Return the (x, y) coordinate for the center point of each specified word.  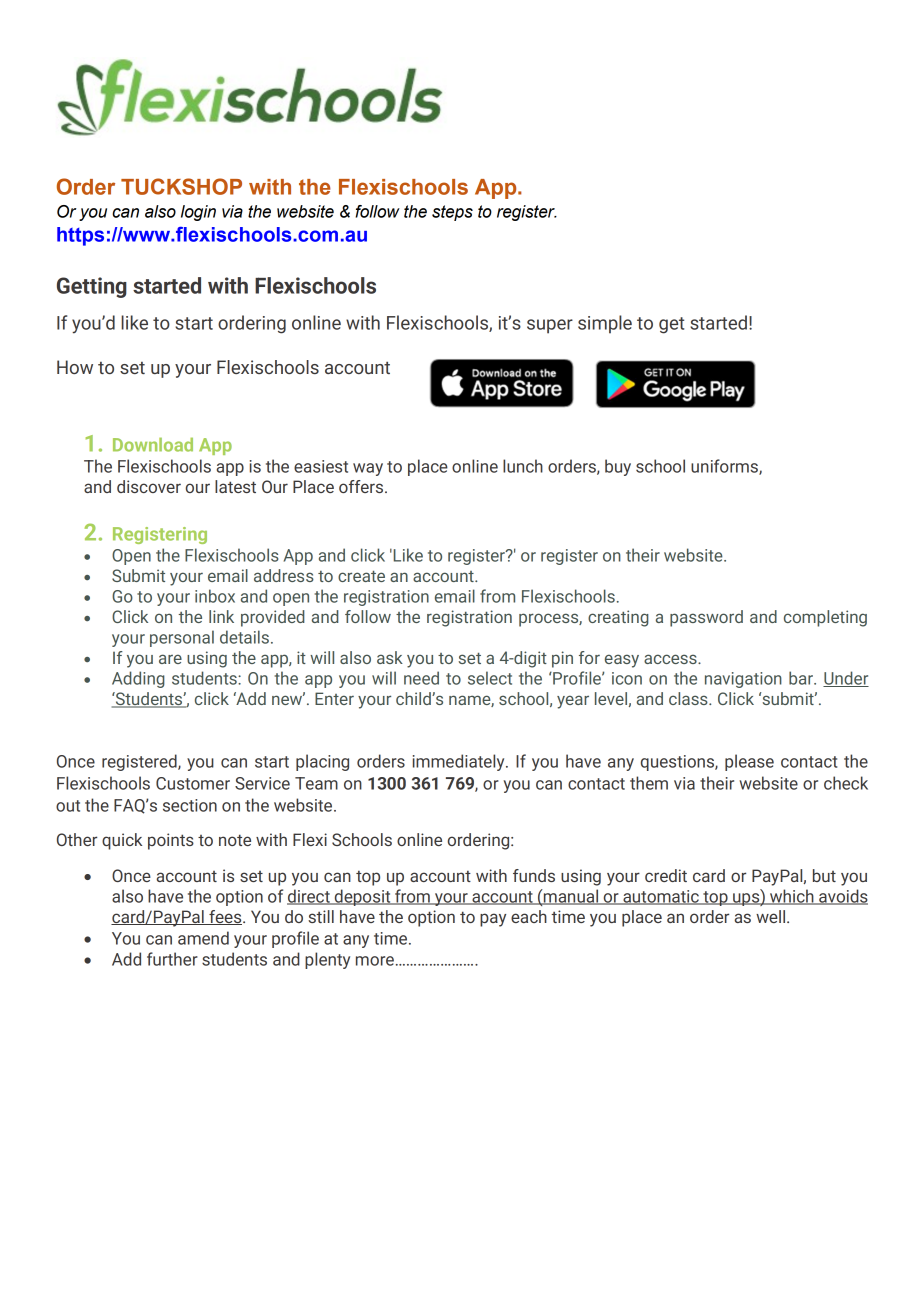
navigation (743, 680)
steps (452, 213)
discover (149, 486)
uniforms (725, 467)
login (198, 213)
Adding (138, 679)
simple (605, 324)
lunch (523, 466)
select (490, 678)
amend (203, 938)
